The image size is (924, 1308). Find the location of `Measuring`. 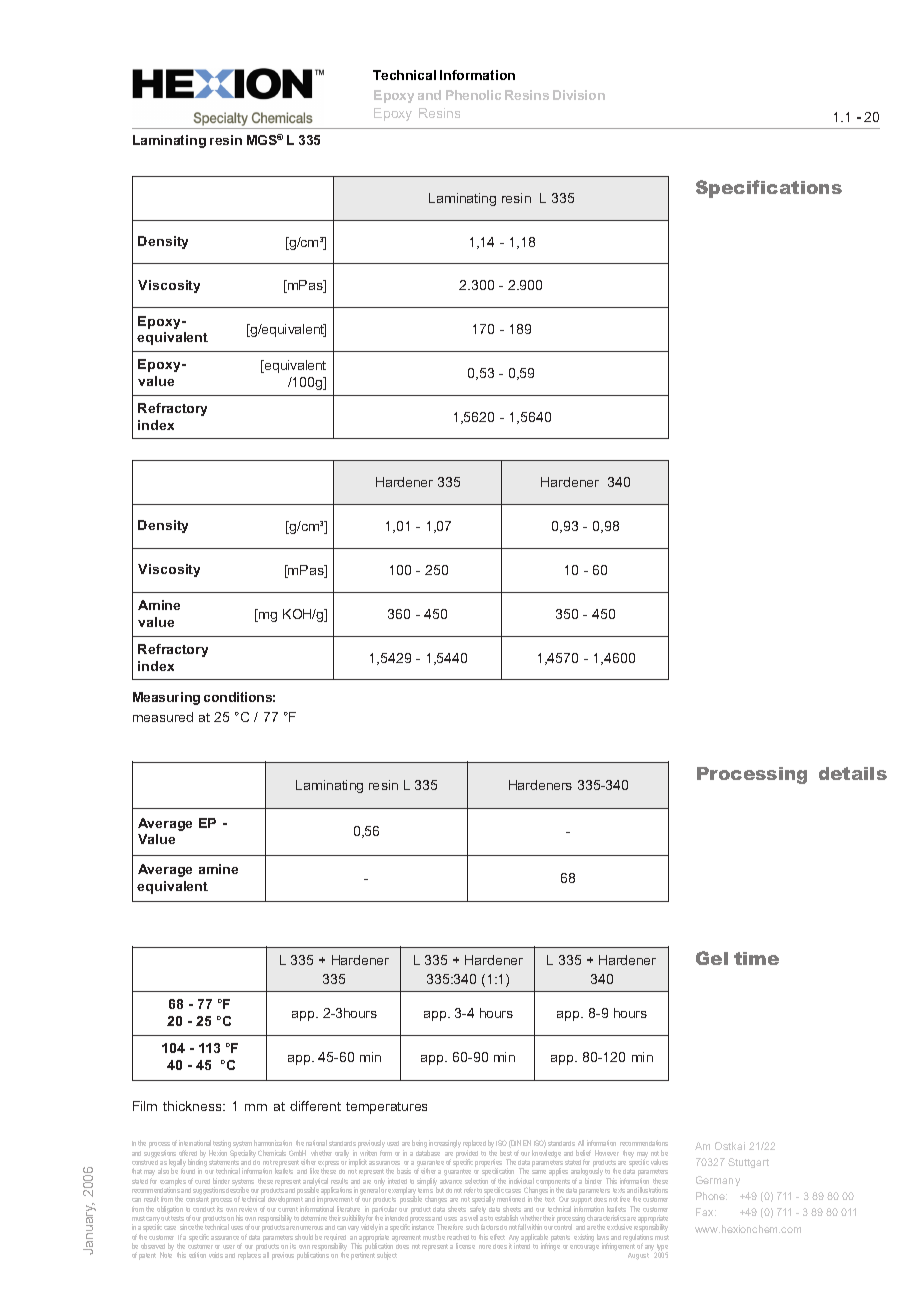

Measuring is located at coordinates (166, 698).
